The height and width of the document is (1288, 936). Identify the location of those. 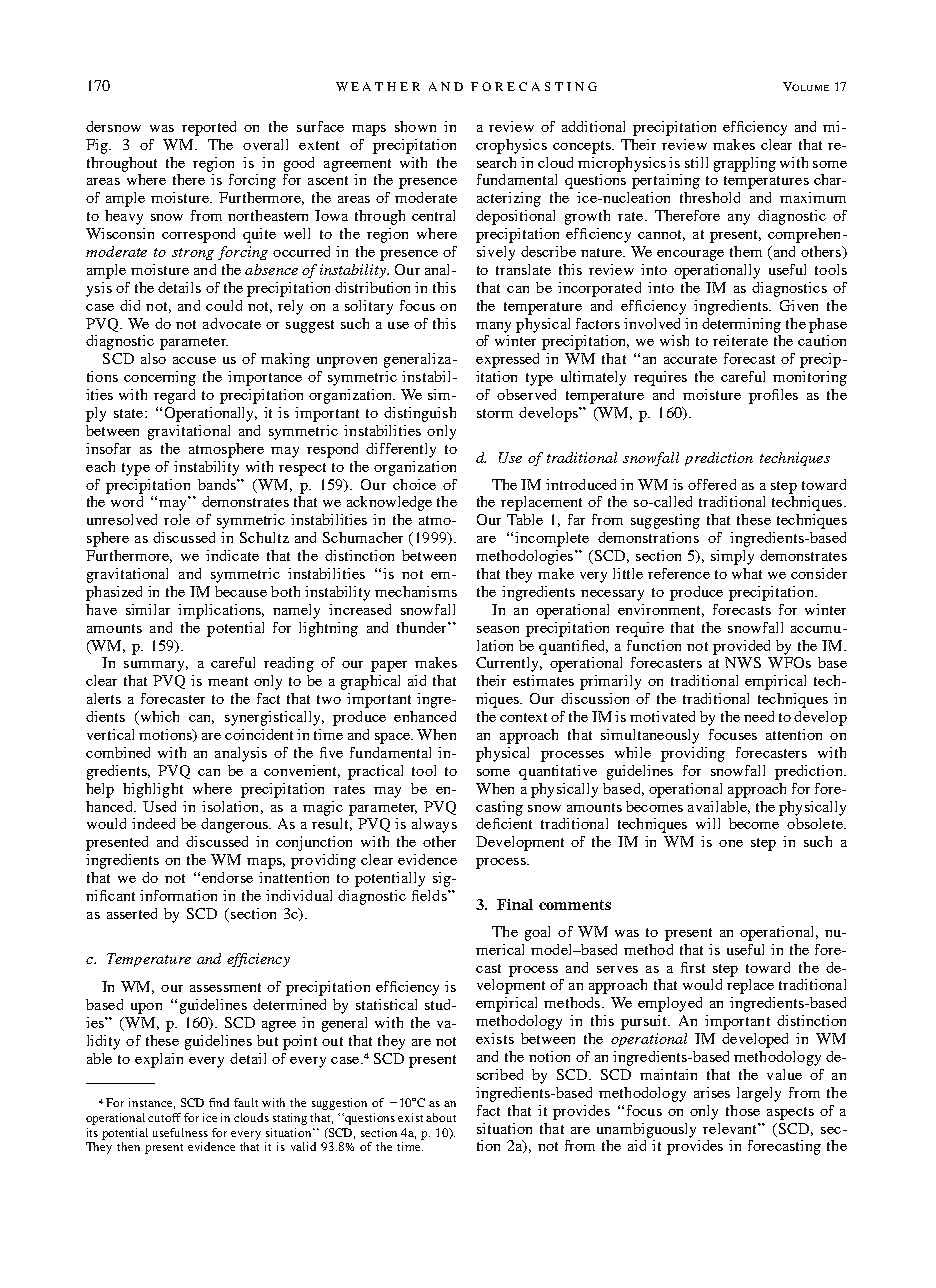
(743, 1110).
